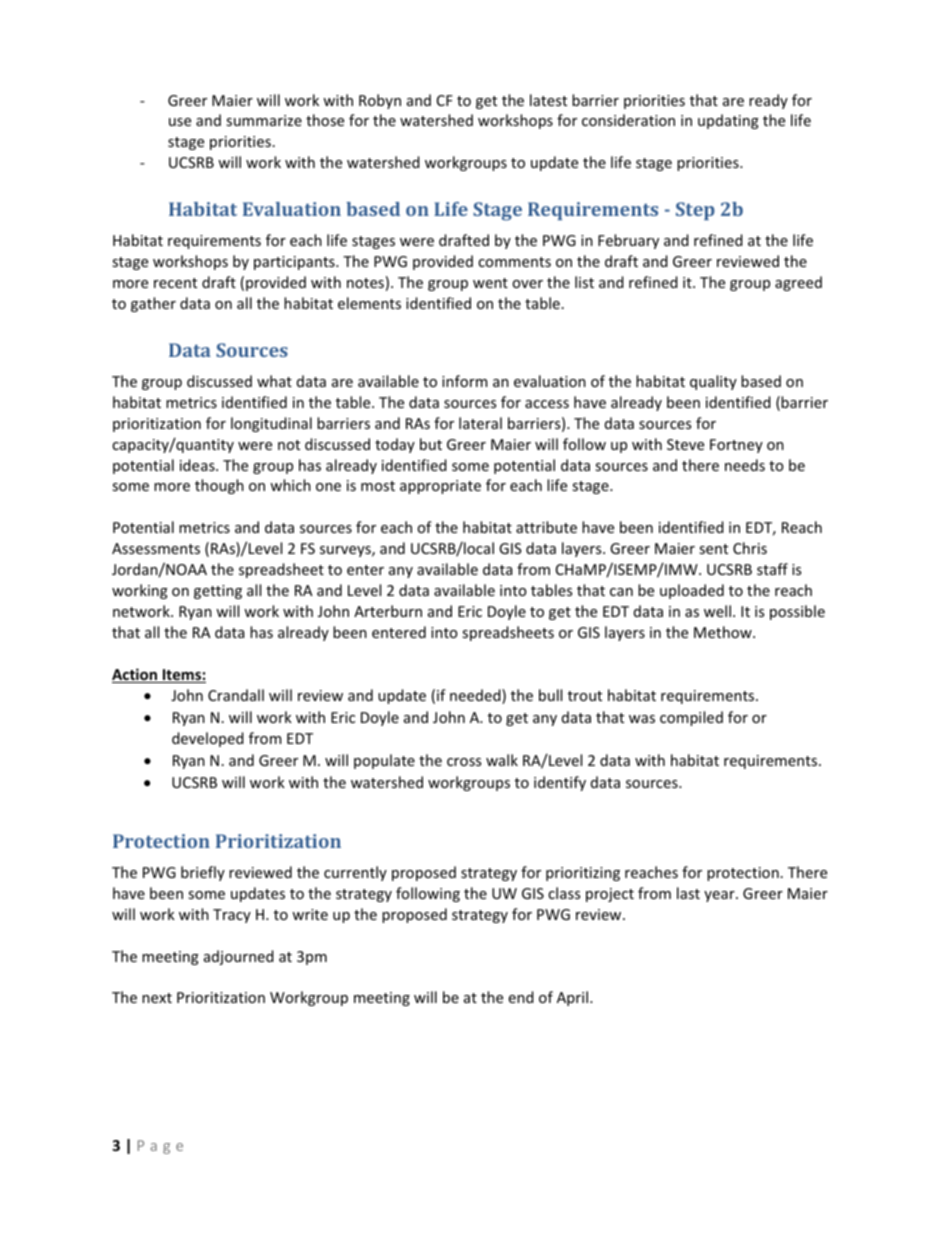 This image has width=952, height=1233. What do you see at coordinates (180, 122) in the image?
I see `use` at bounding box center [180, 122].
